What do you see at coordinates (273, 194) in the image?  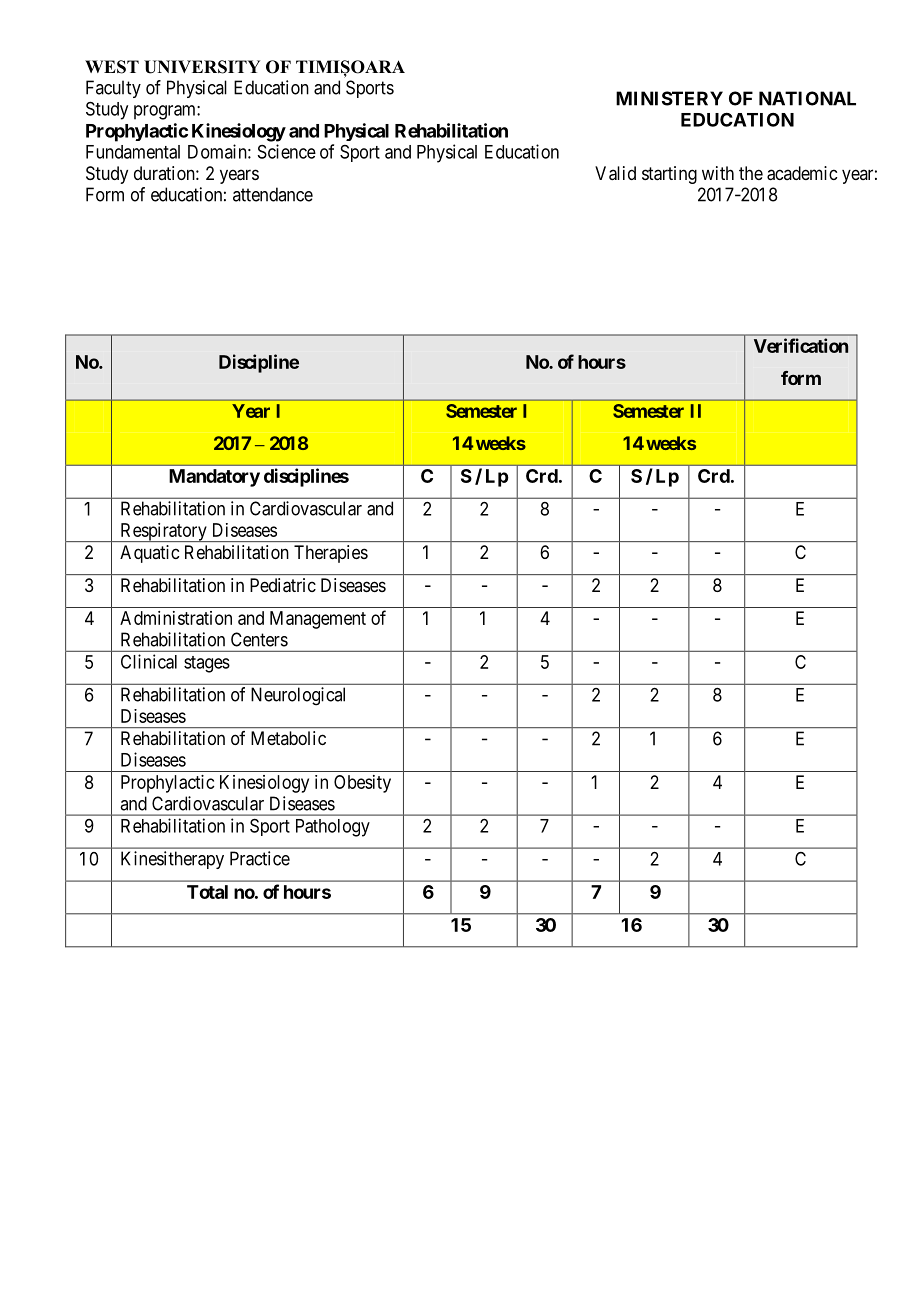 I see `attendance` at bounding box center [273, 194].
